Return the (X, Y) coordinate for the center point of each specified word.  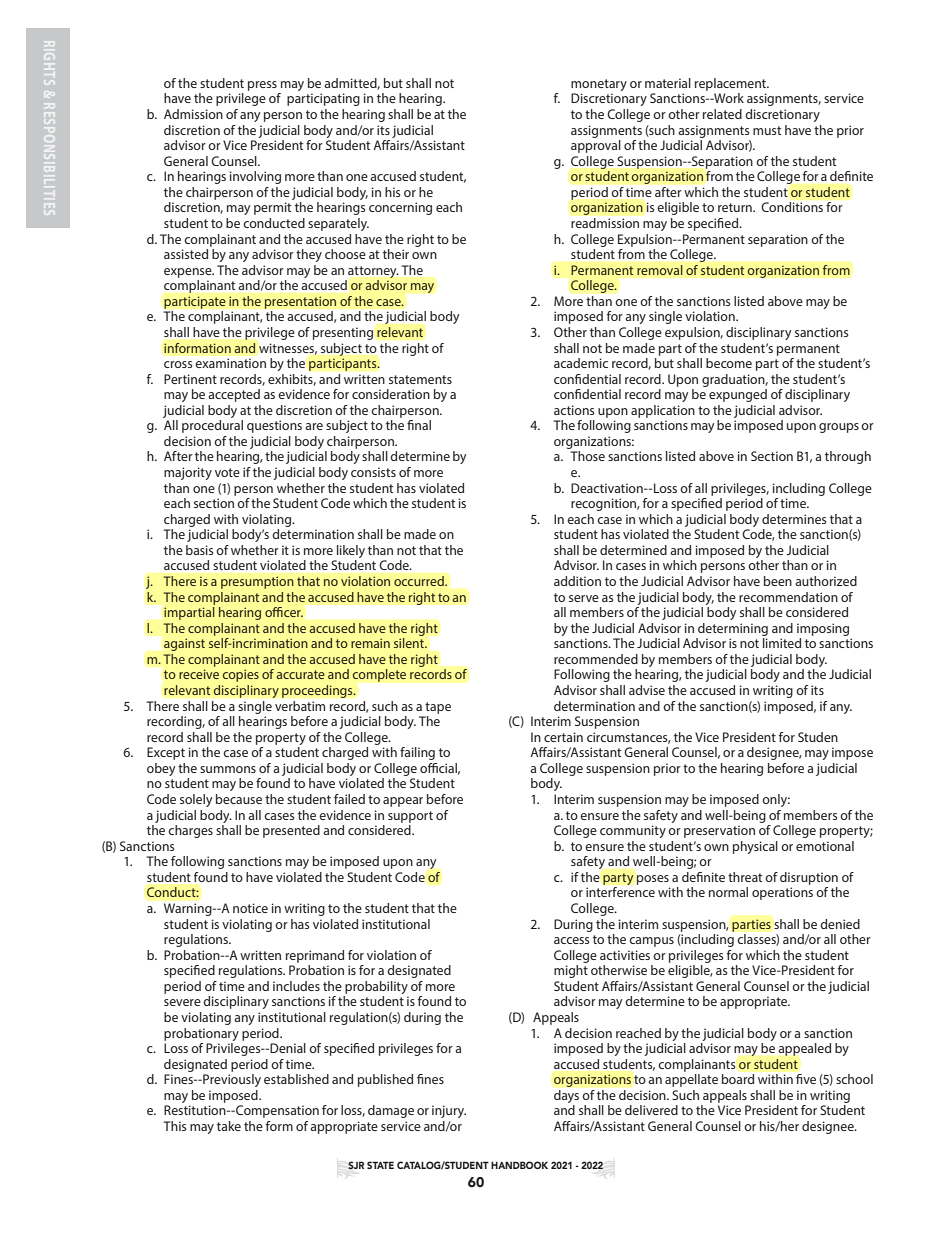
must (767, 130)
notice (250, 908)
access (571, 940)
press (262, 86)
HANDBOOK (519, 1165)
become (729, 363)
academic (581, 363)
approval (596, 146)
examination (230, 363)
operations (782, 893)
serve (584, 598)
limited (782, 643)
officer (284, 612)
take (229, 1126)
